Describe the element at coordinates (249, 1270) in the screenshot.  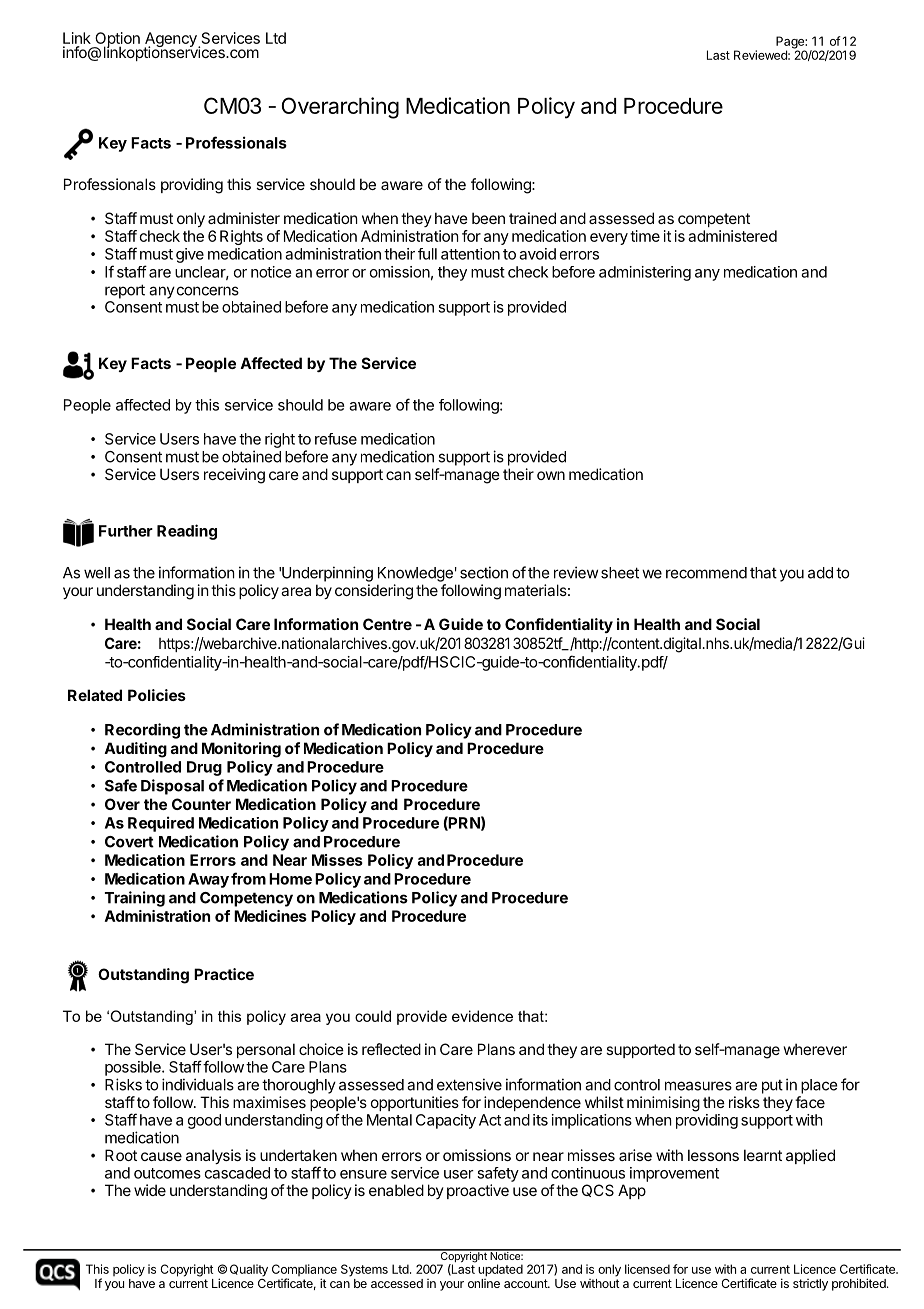
I see `Quality` at that location.
